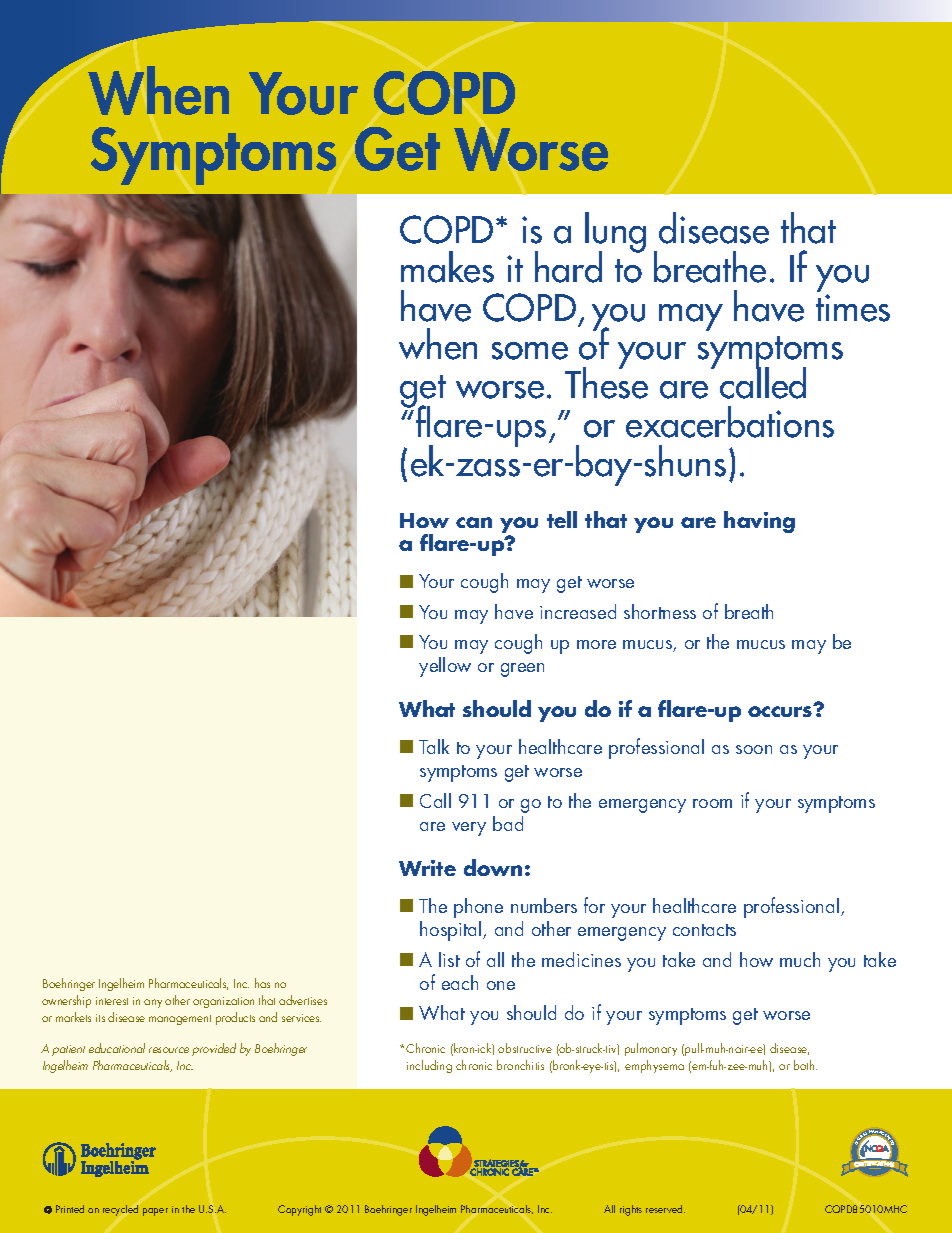  Describe the element at coordinates (704, 930) in the screenshot. I see `contacts` at that location.
